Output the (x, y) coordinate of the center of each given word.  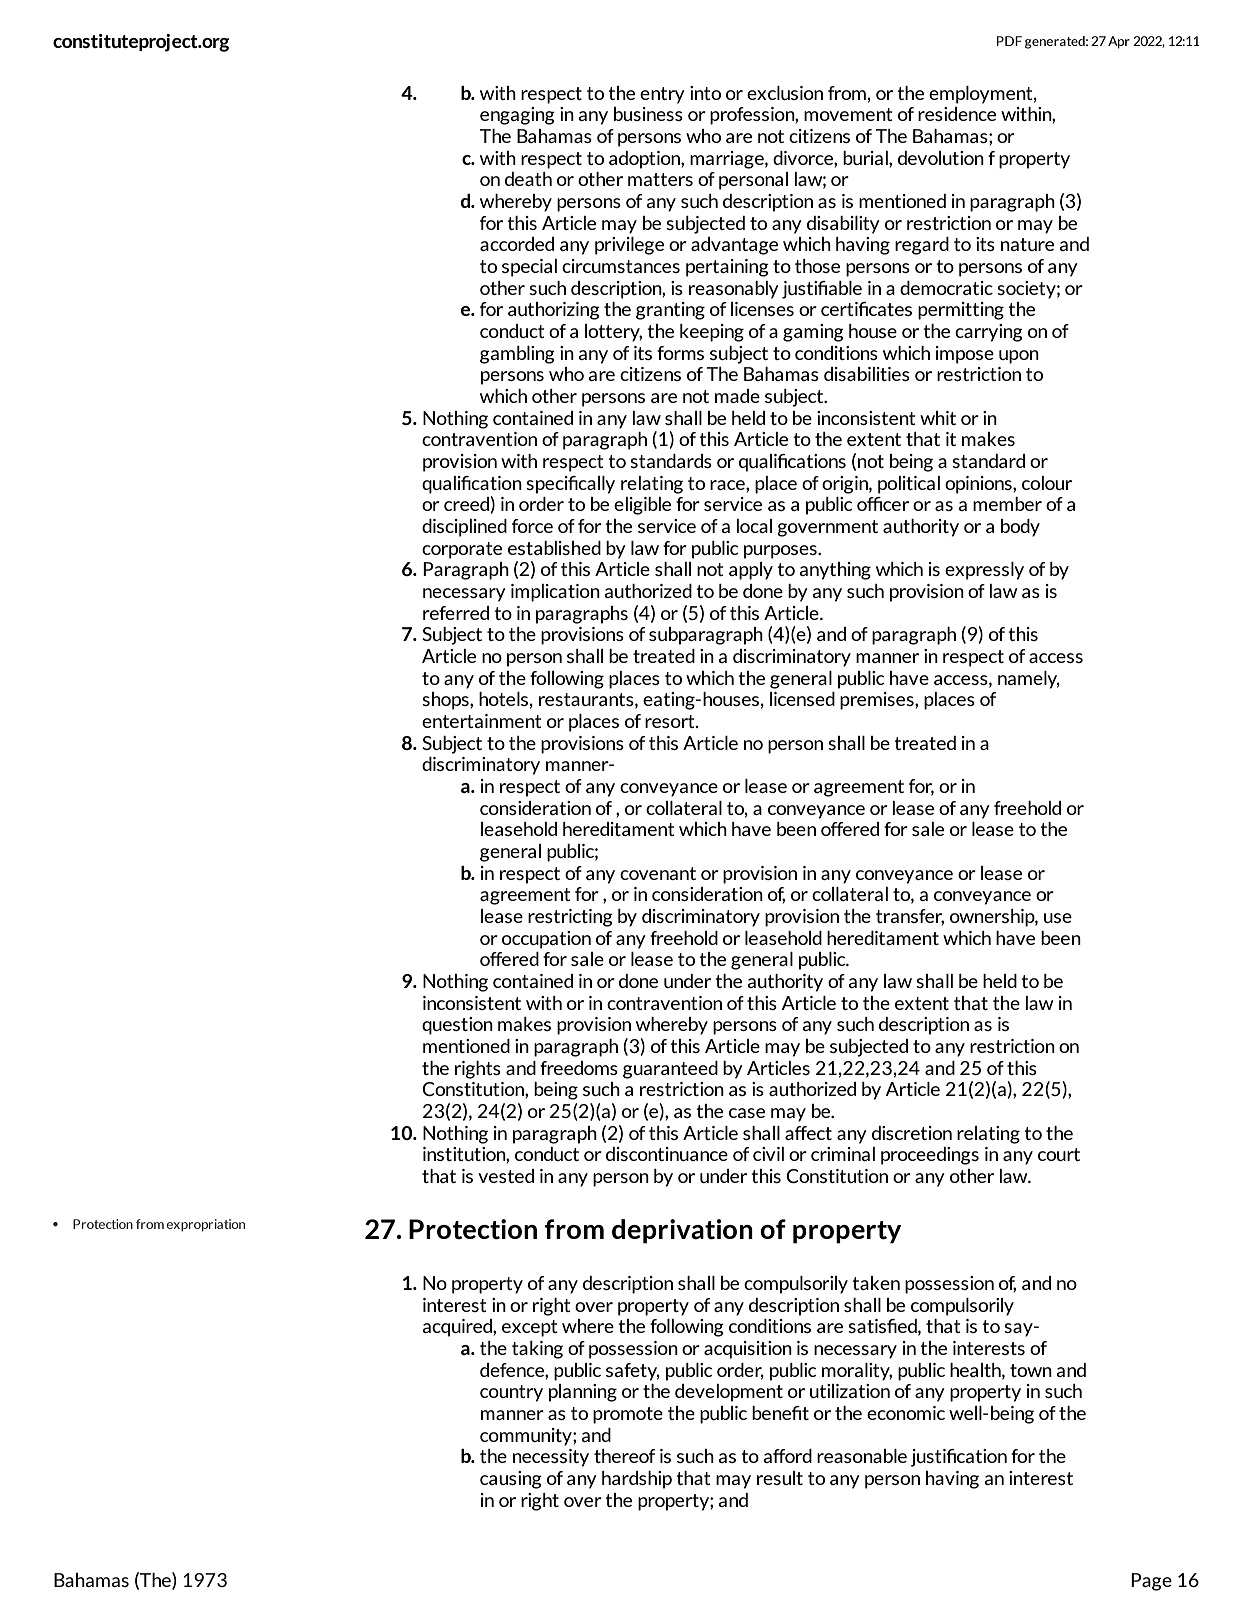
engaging (517, 116)
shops (446, 701)
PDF (1009, 41)
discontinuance (667, 1154)
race (728, 485)
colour (1047, 483)
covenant (658, 873)
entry (662, 95)
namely (1029, 680)
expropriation (205, 1225)
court (1059, 1154)
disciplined (464, 528)
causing (511, 1480)
